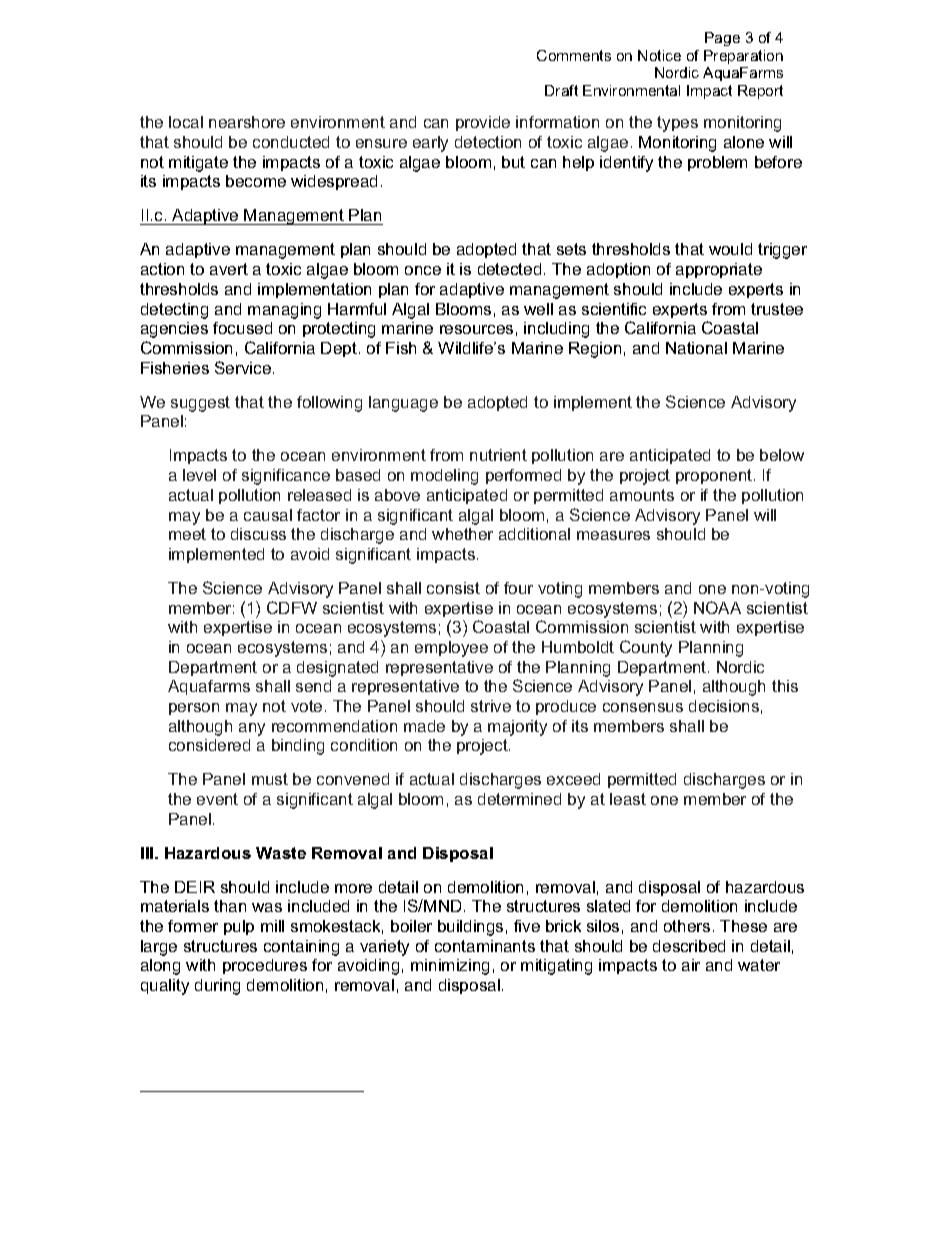 Image resolution: width=952 pixels, height=1233 pixels. Describe the element at coordinates (423, 270) in the screenshot. I see `once` at that location.
